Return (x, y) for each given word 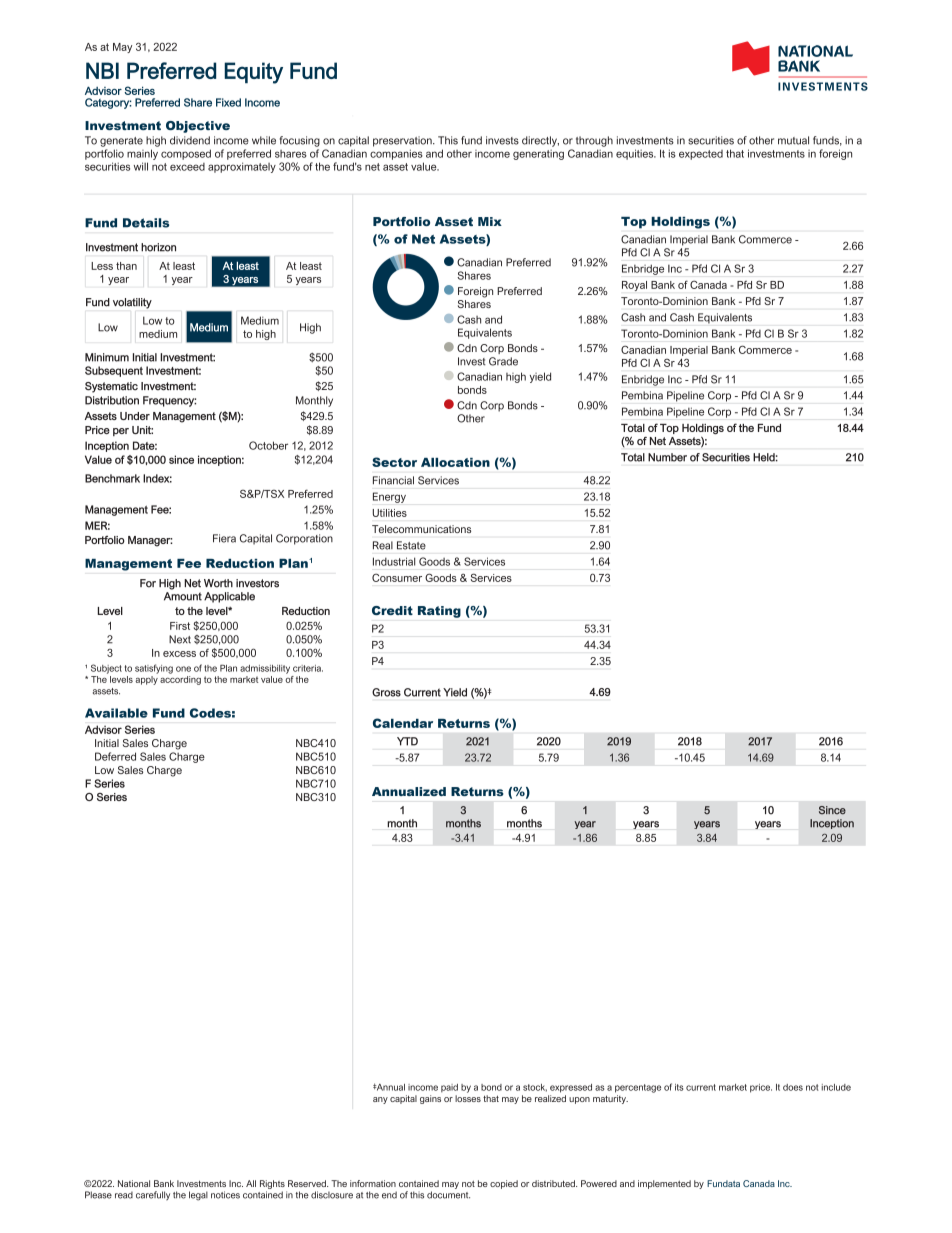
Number (667, 457)
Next (180, 639)
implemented (664, 1184)
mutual (793, 140)
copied (504, 1184)
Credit (392, 610)
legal (198, 1196)
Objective (198, 127)
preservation (403, 141)
